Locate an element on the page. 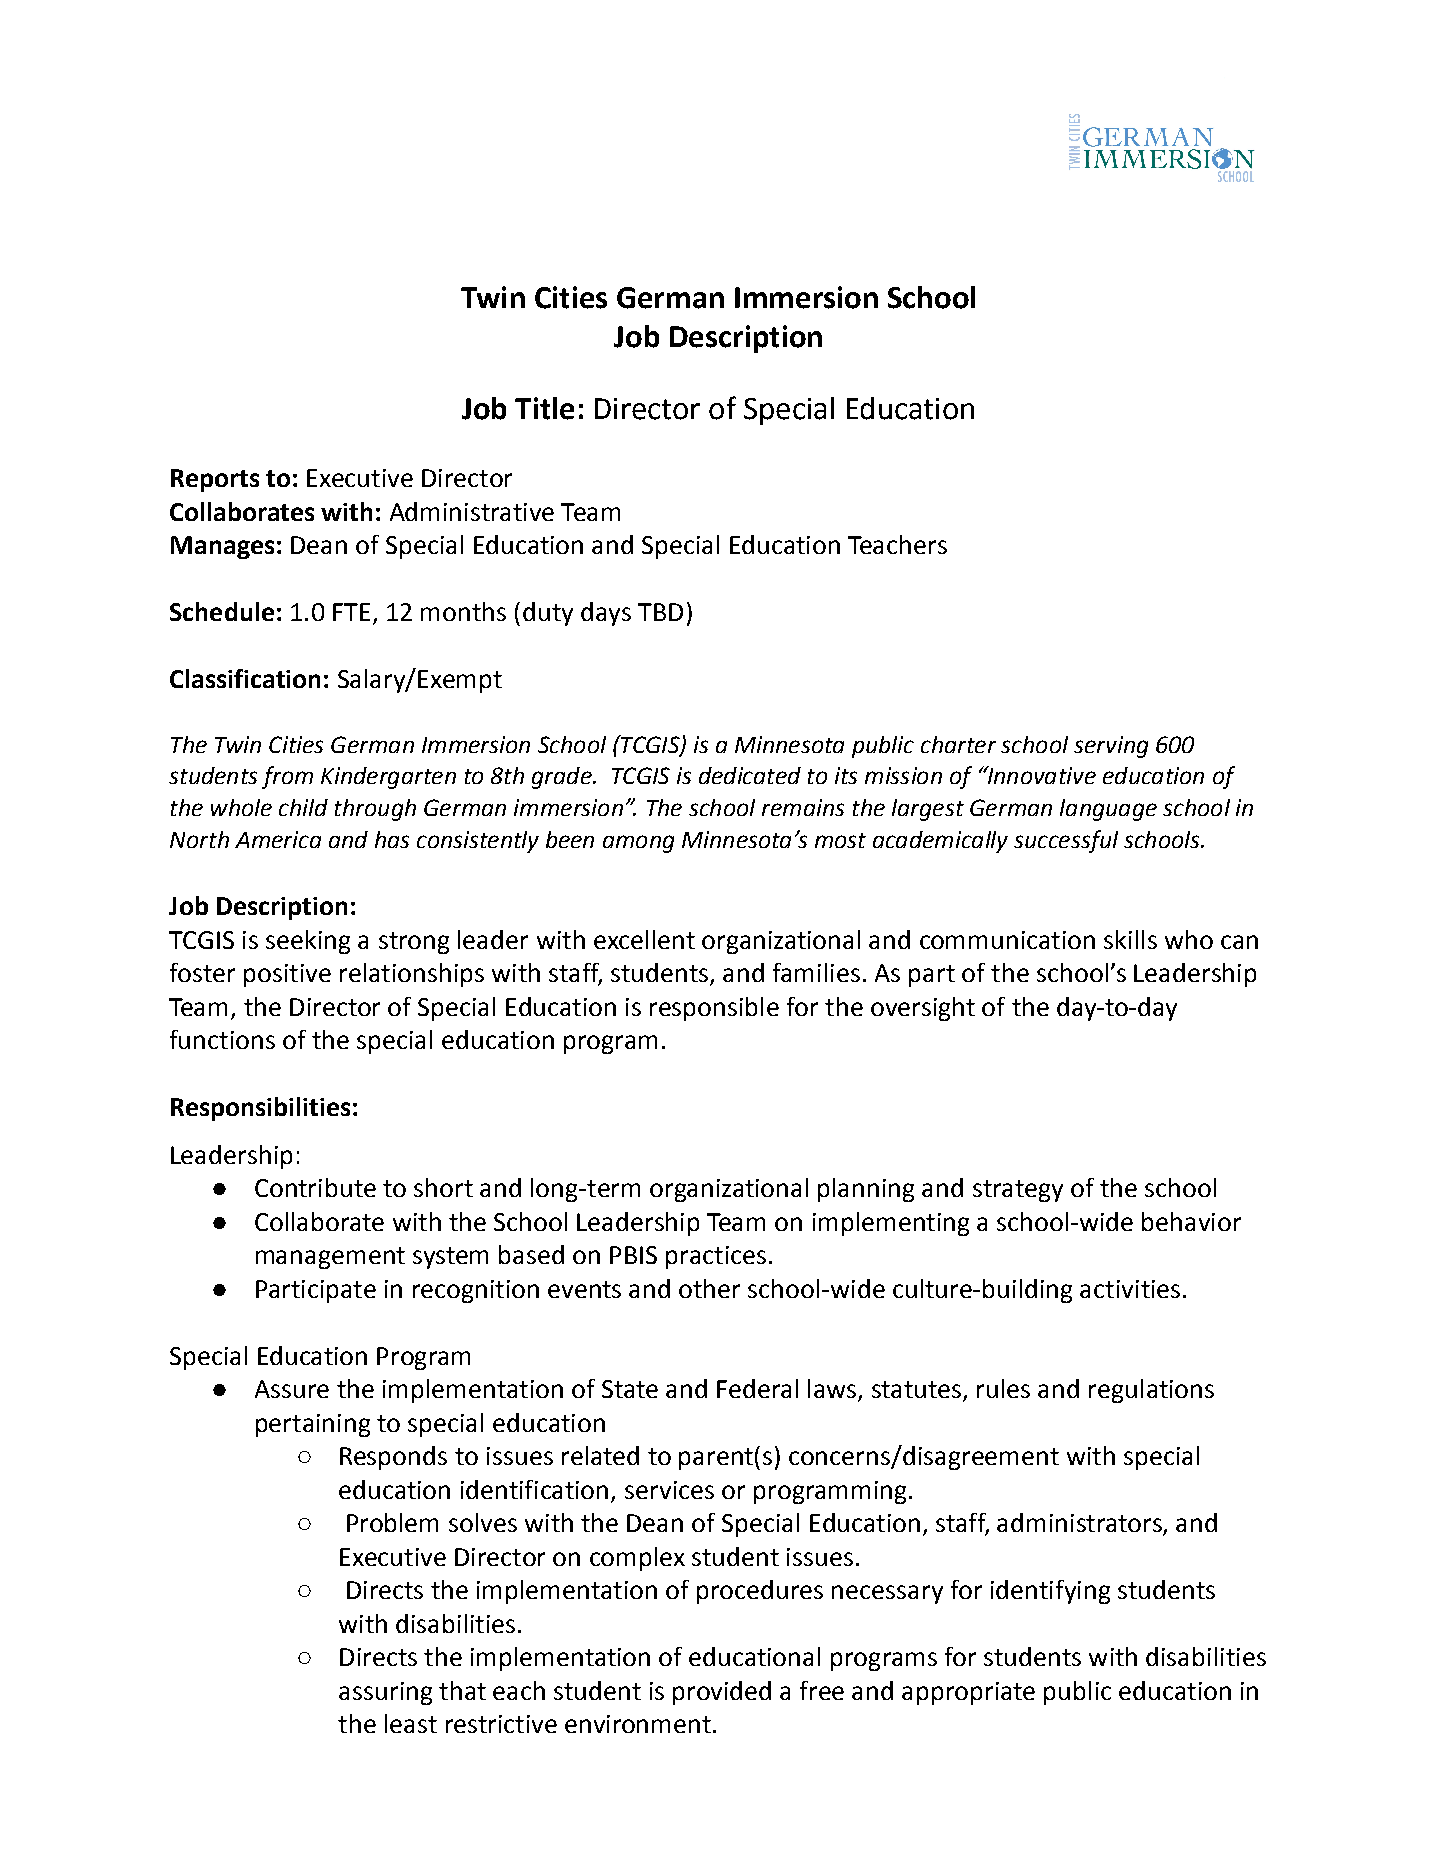 This image has height=1861, width=1438. practices is located at coordinates (716, 1257).
